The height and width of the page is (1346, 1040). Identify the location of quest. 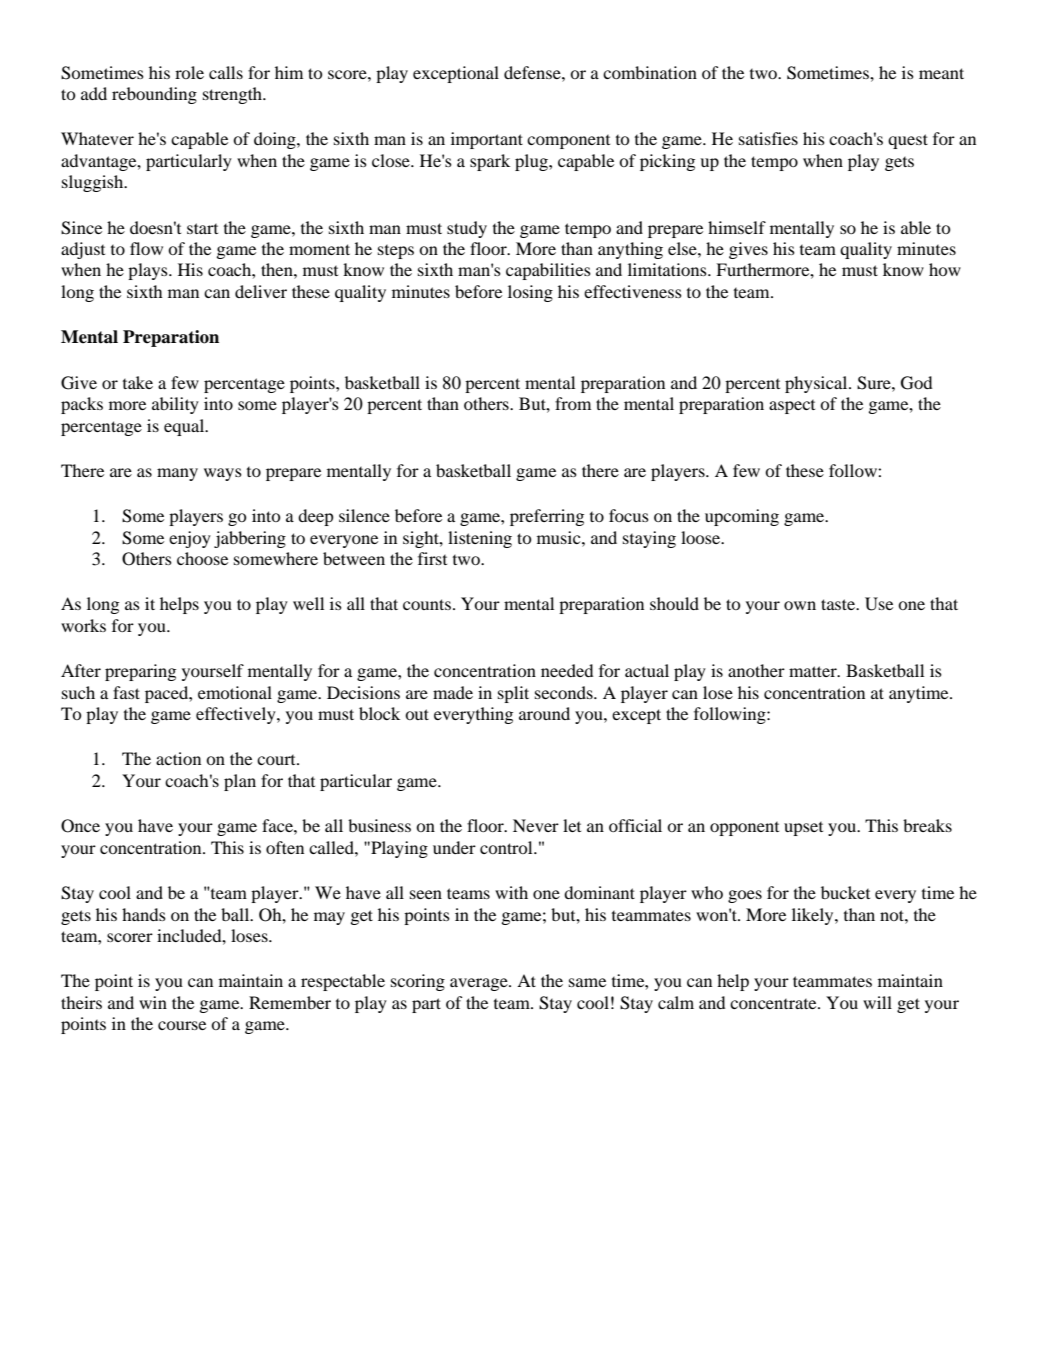
(908, 141).
